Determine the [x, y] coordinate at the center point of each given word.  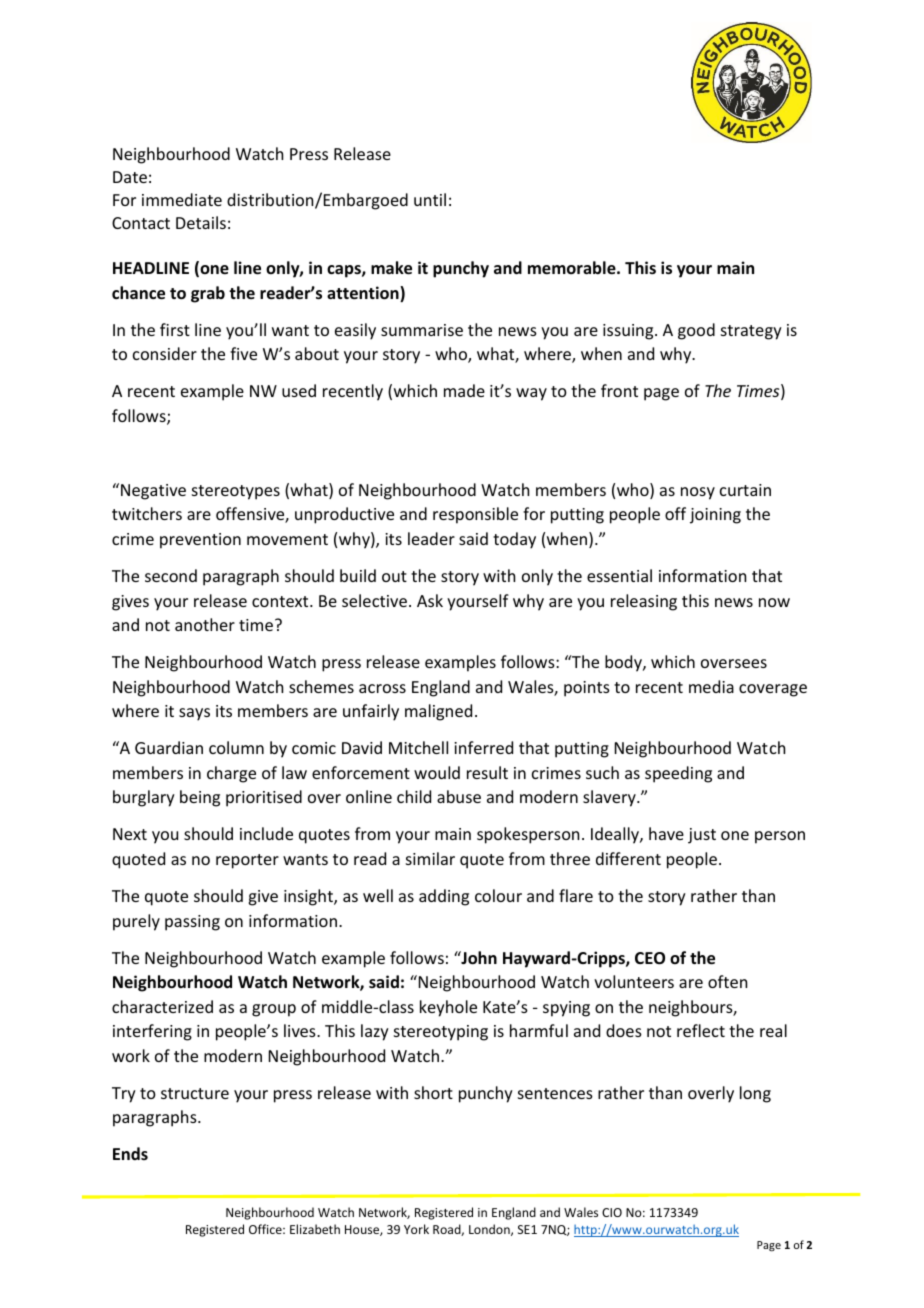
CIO [612, 1212]
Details [201, 222]
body [624, 663]
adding [444, 897]
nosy [698, 493]
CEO [650, 958]
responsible [475, 515]
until [430, 199]
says [194, 714]
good [696, 331]
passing [192, 923]
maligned [438, 712]
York [416, 1229]
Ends [130, 1153]
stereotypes [236, 492]
